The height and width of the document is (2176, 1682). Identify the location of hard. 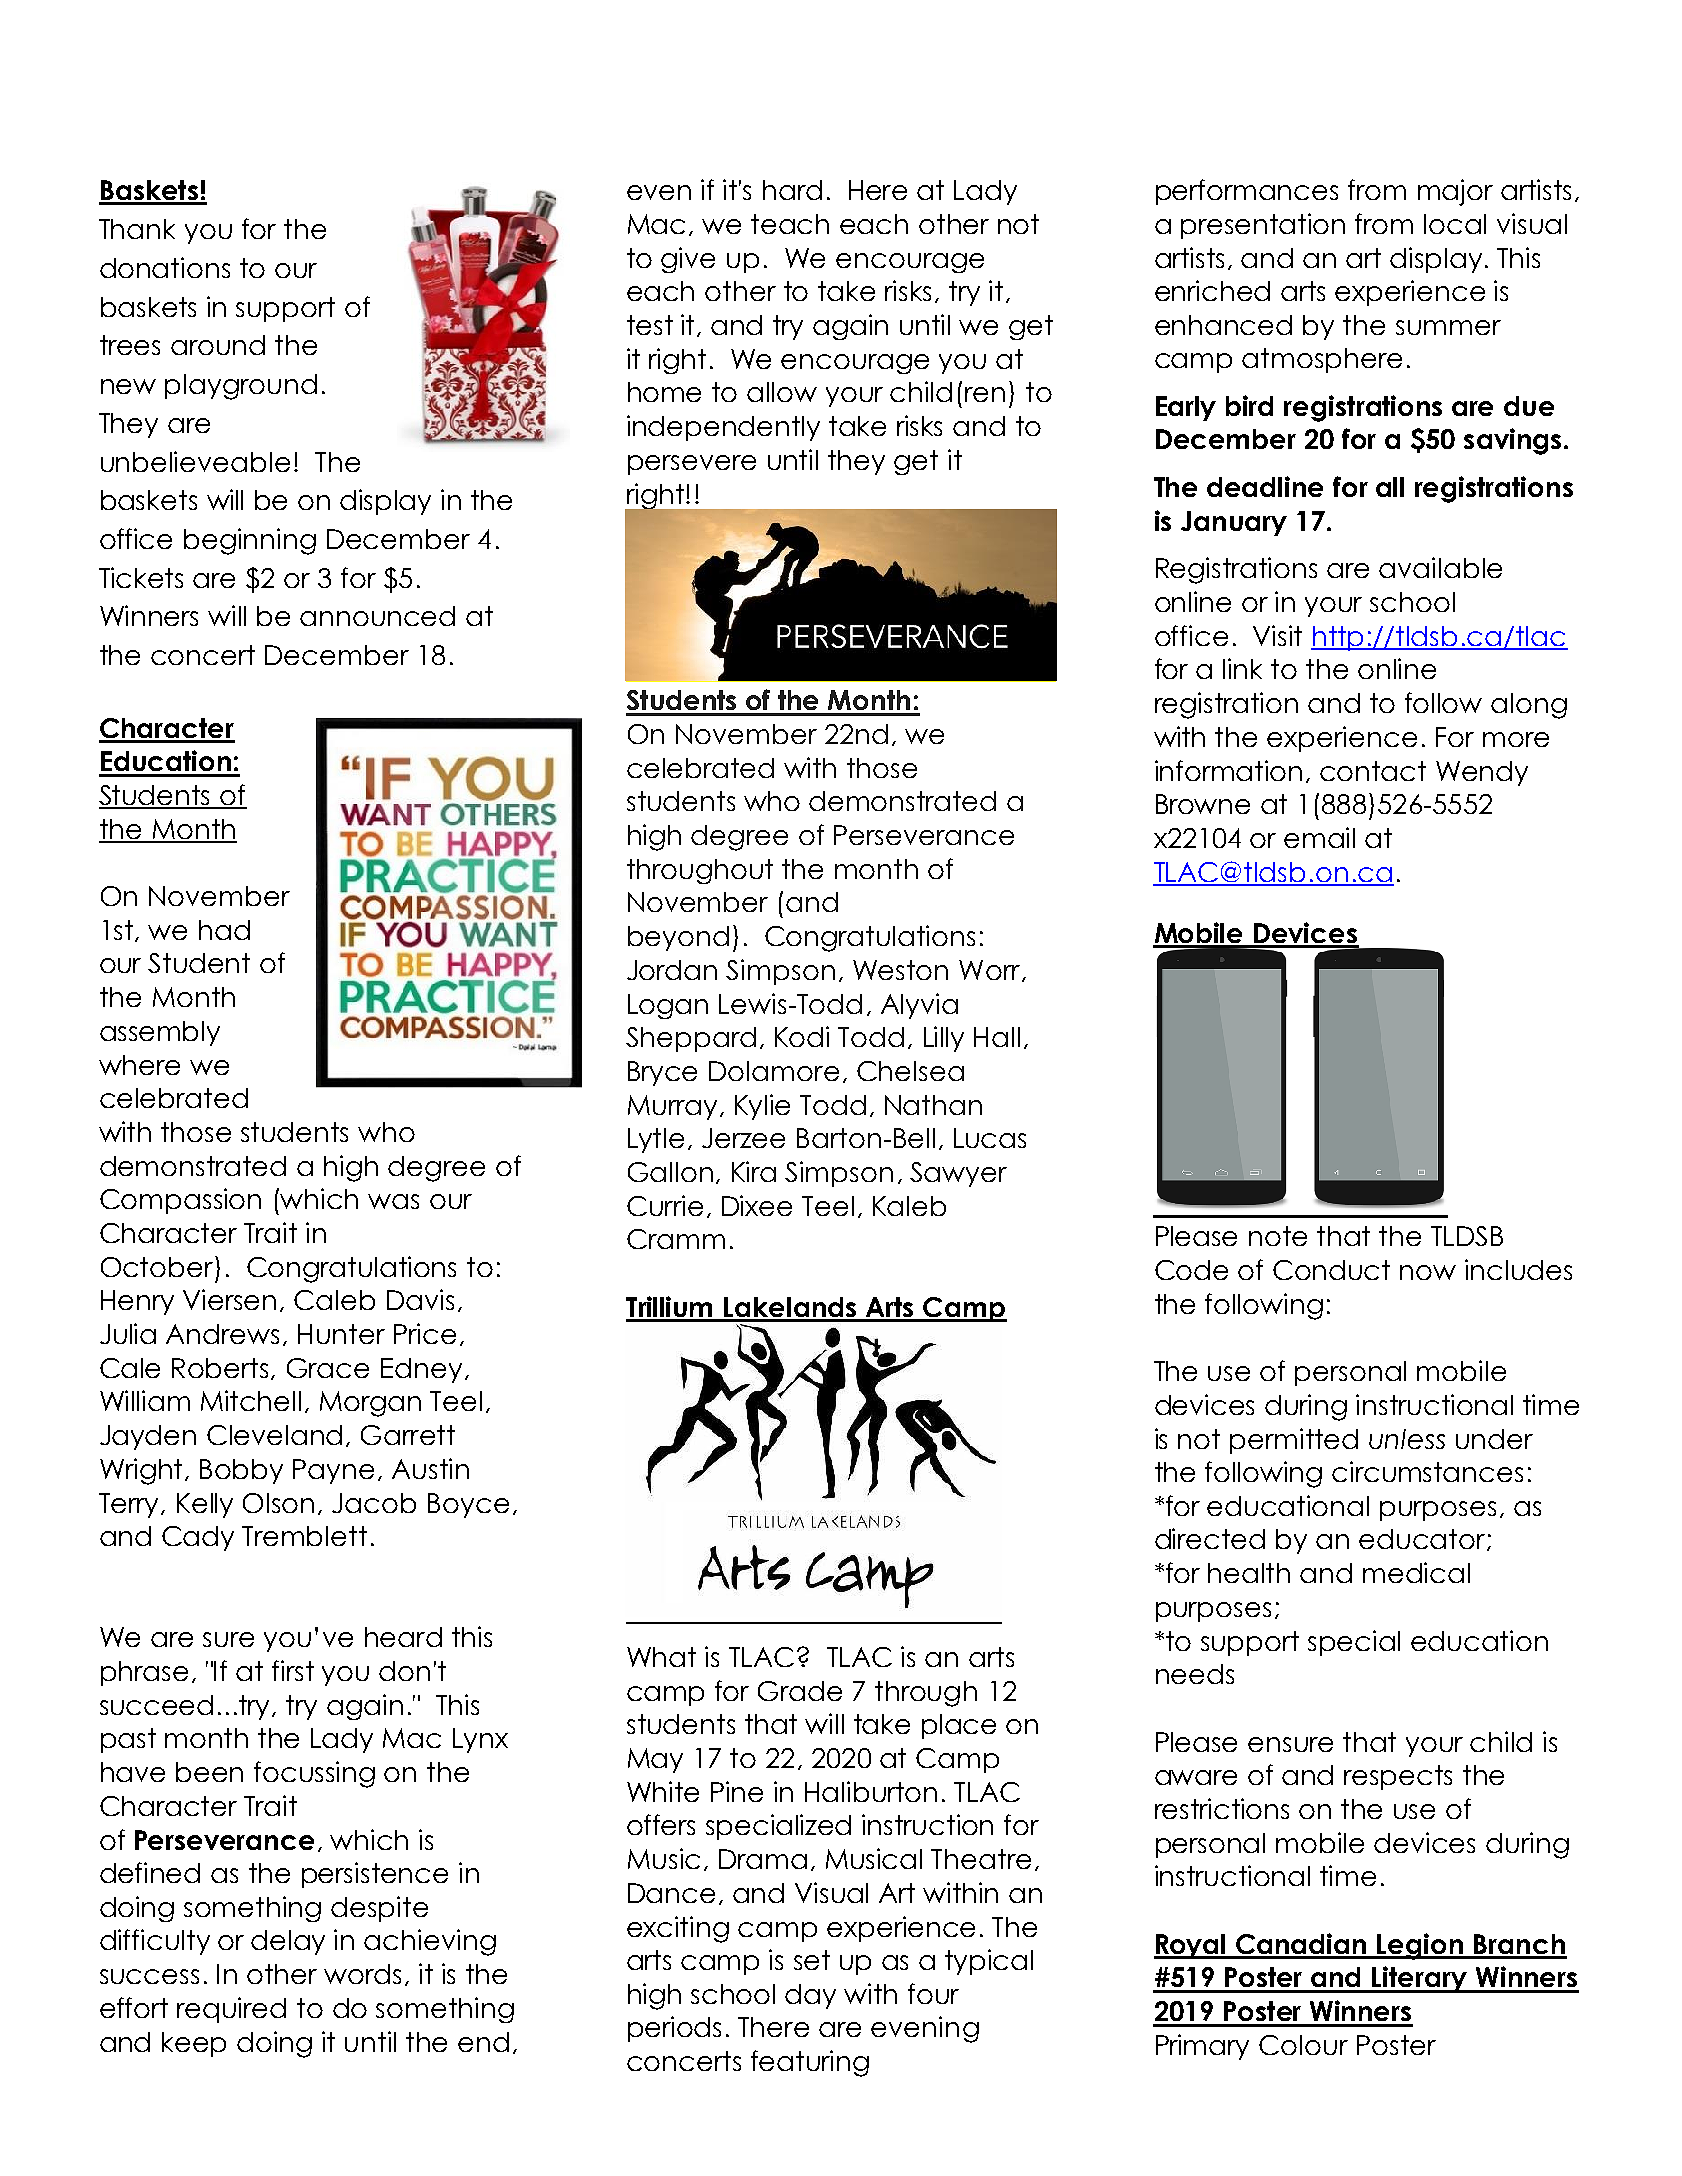
(792, 190).
